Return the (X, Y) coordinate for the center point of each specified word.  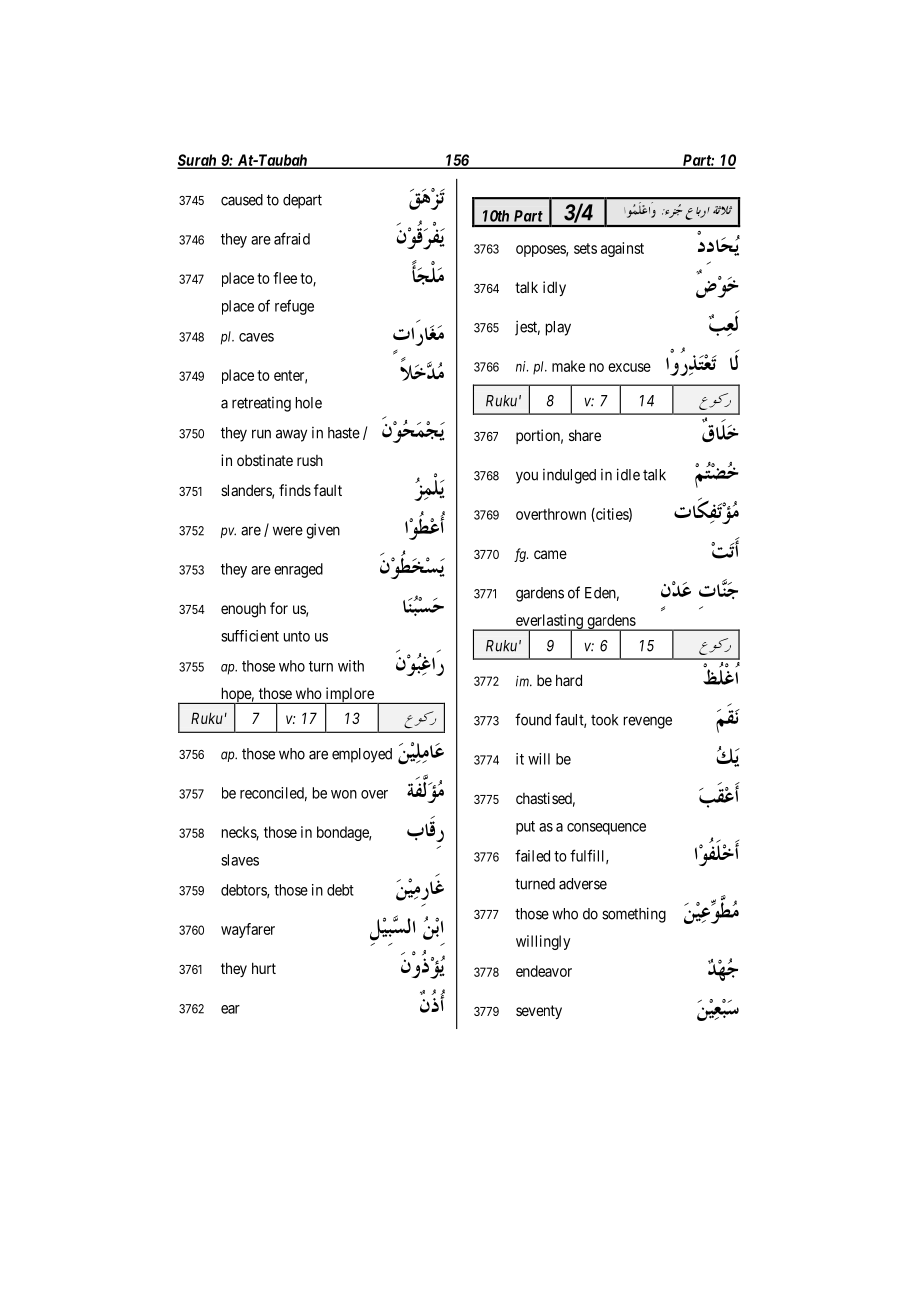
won (344, 794)
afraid (292, 238)
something (634, 915)
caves (256, 337)
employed (362, 755)
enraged (298, 570)
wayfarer (248, 930)
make (568, 366)
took (604, 720)
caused (242, 200)
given (323, 531)
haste (344, 433)
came (550, 554)
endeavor (544, 971)
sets (585, 248)
